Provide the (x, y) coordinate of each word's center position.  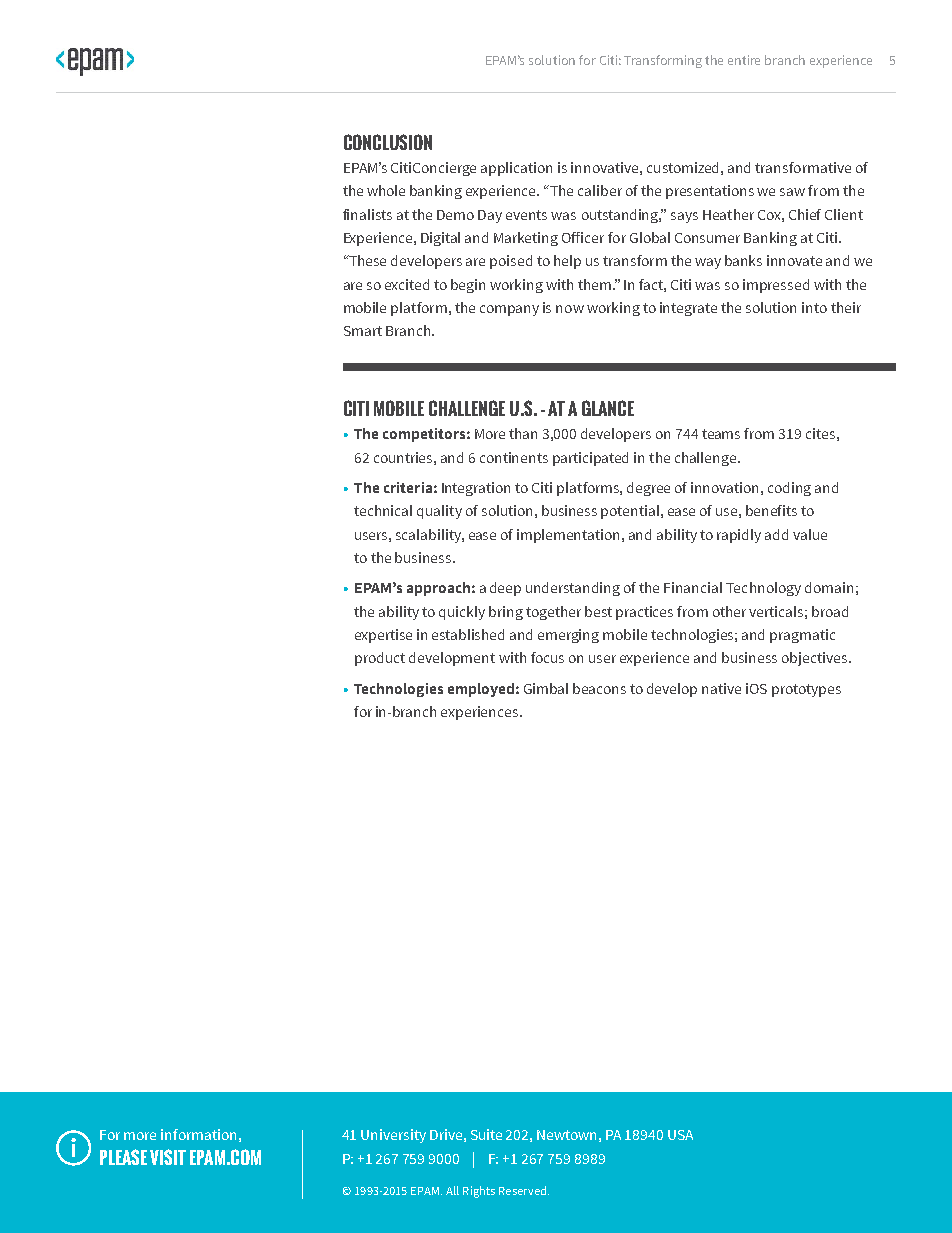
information (198, 1134)
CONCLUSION (388, 142)
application (516, 169)
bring (506, 613)
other (729, 611)
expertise (383, 636)
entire (744, 60)
